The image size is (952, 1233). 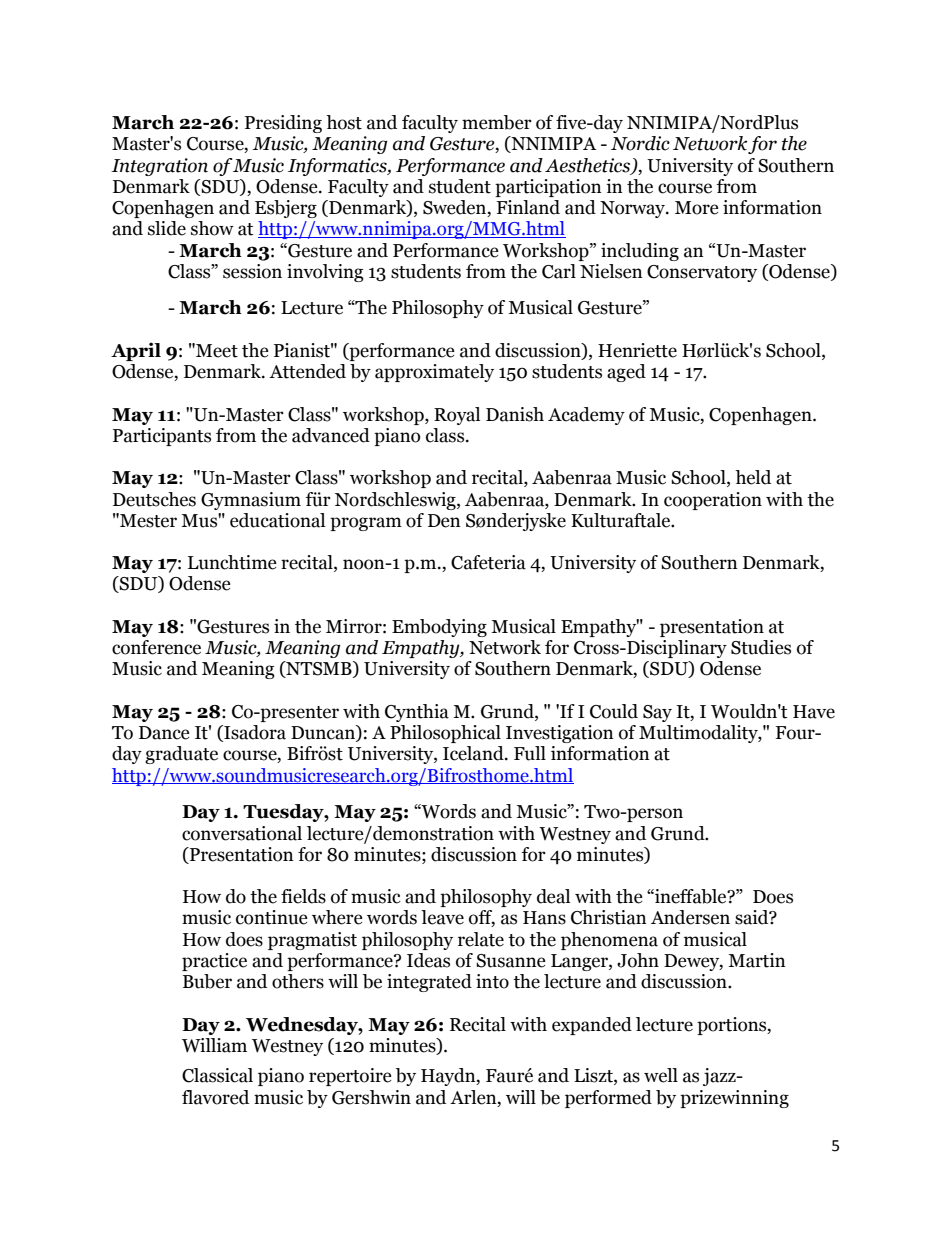 I want to click on Participants, so click(x=162, y=437).
